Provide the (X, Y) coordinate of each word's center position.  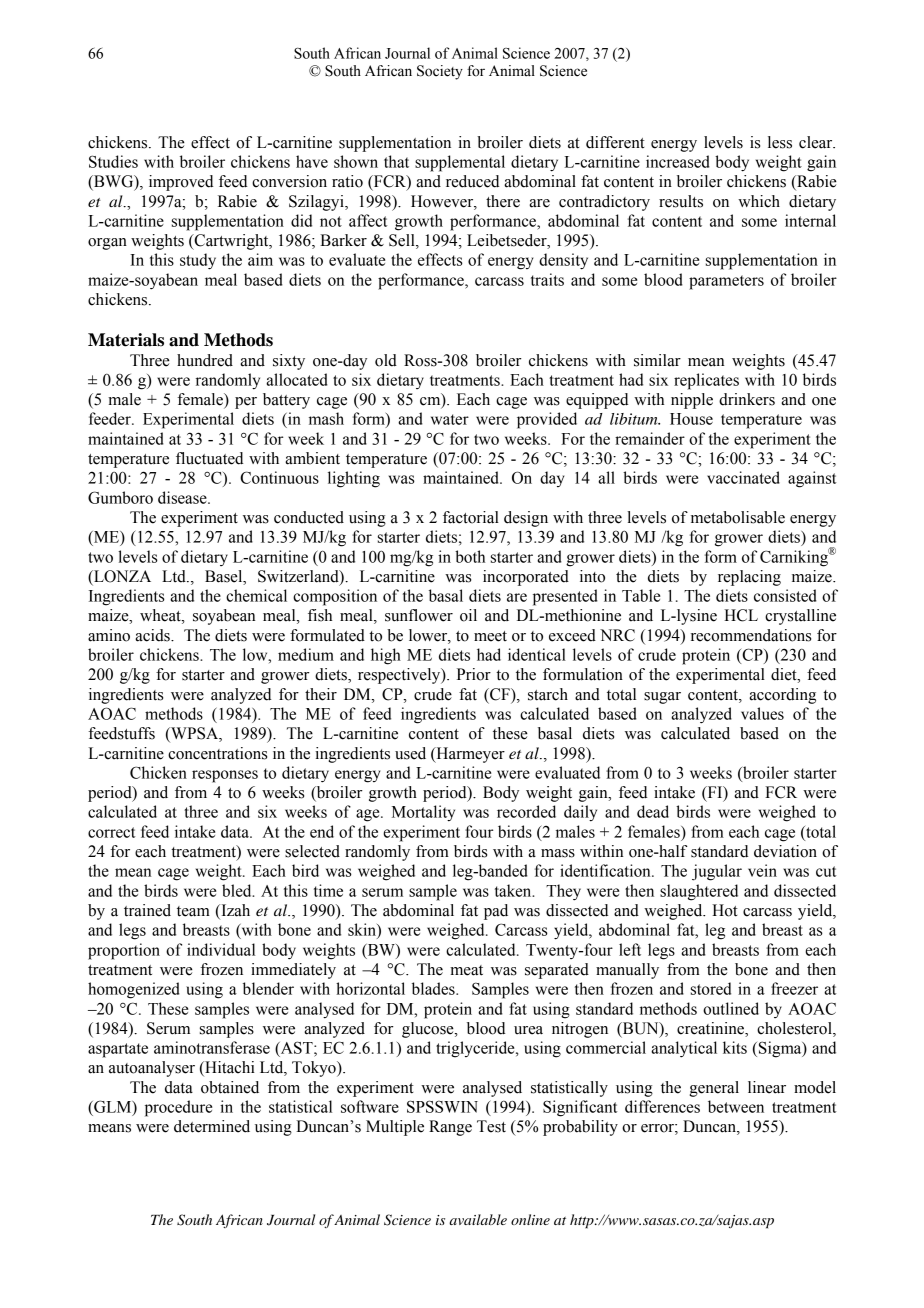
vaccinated (743, 477)
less (780, 142)
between (736, 1106)
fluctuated (209, 458)
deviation (785, 851)
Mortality (423, 813)
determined (212, 1126)
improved (181, 183)
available (478, 1219)
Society (440, 72)
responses (225, 776)
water (450, 419)
